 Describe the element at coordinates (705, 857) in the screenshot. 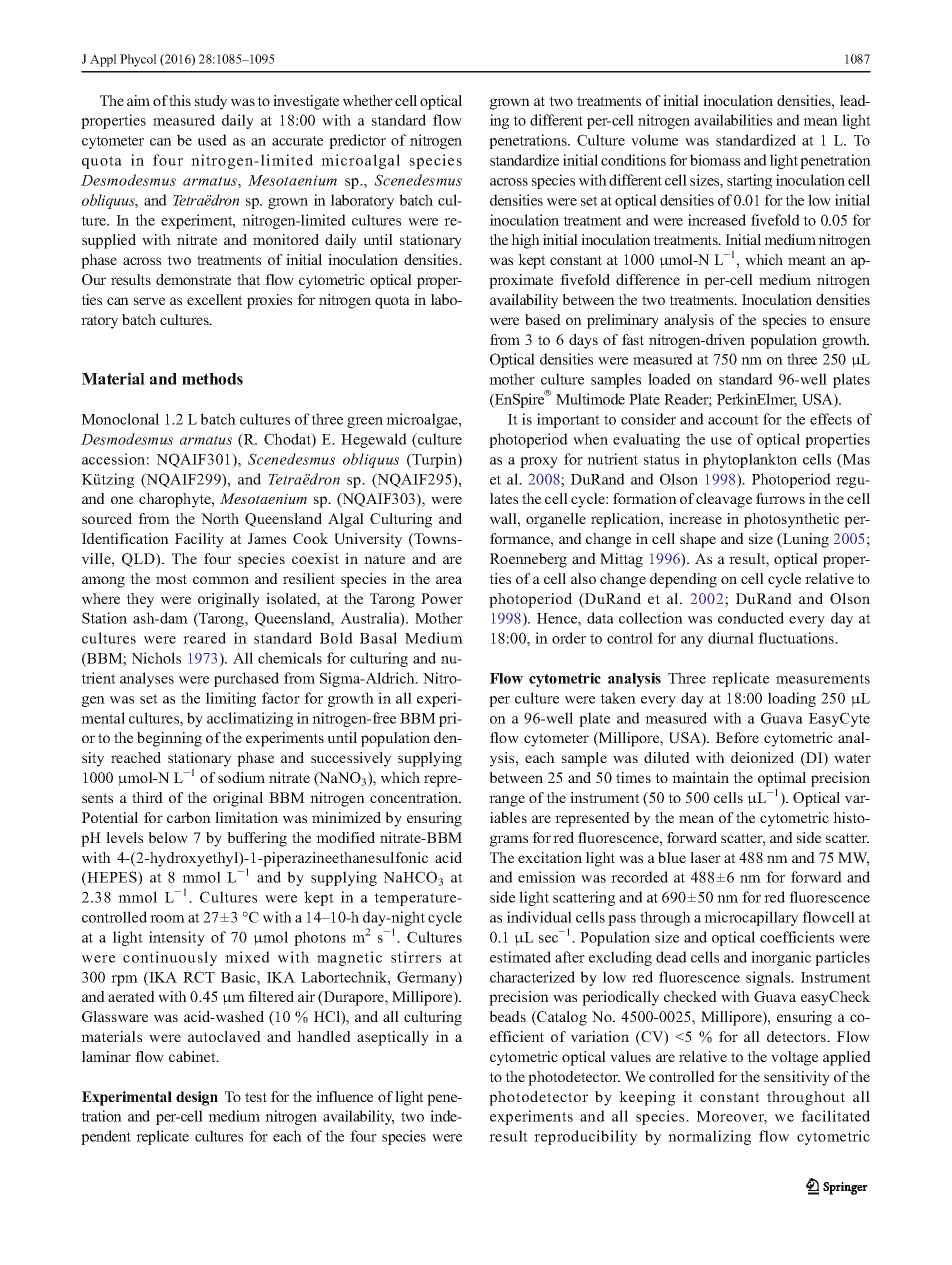

I see `laser` at that location.
